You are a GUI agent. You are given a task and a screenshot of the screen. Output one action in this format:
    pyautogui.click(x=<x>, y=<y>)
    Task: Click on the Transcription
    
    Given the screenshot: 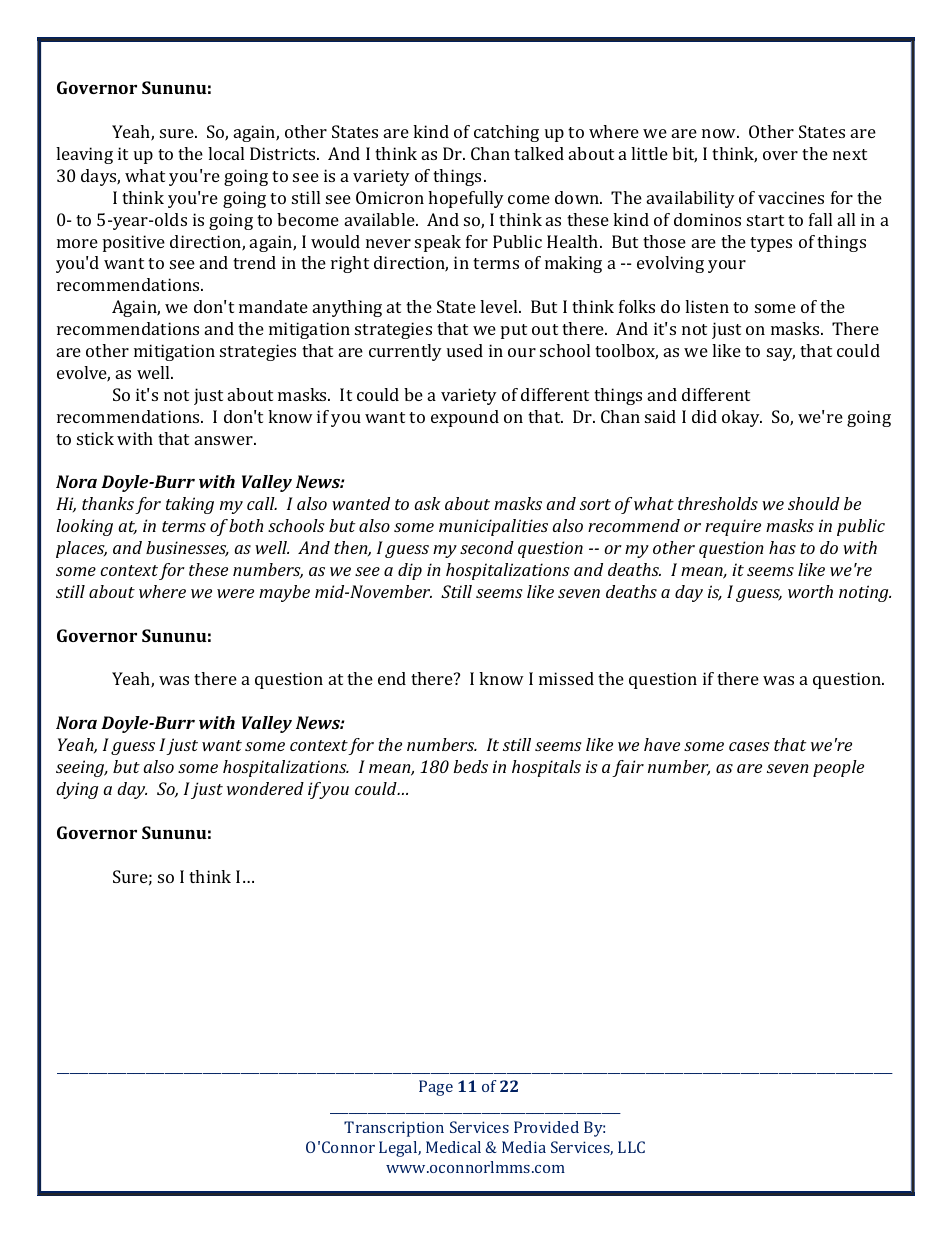 What is the action you would take?
    pyautogui.click(x=394, y=1129)
